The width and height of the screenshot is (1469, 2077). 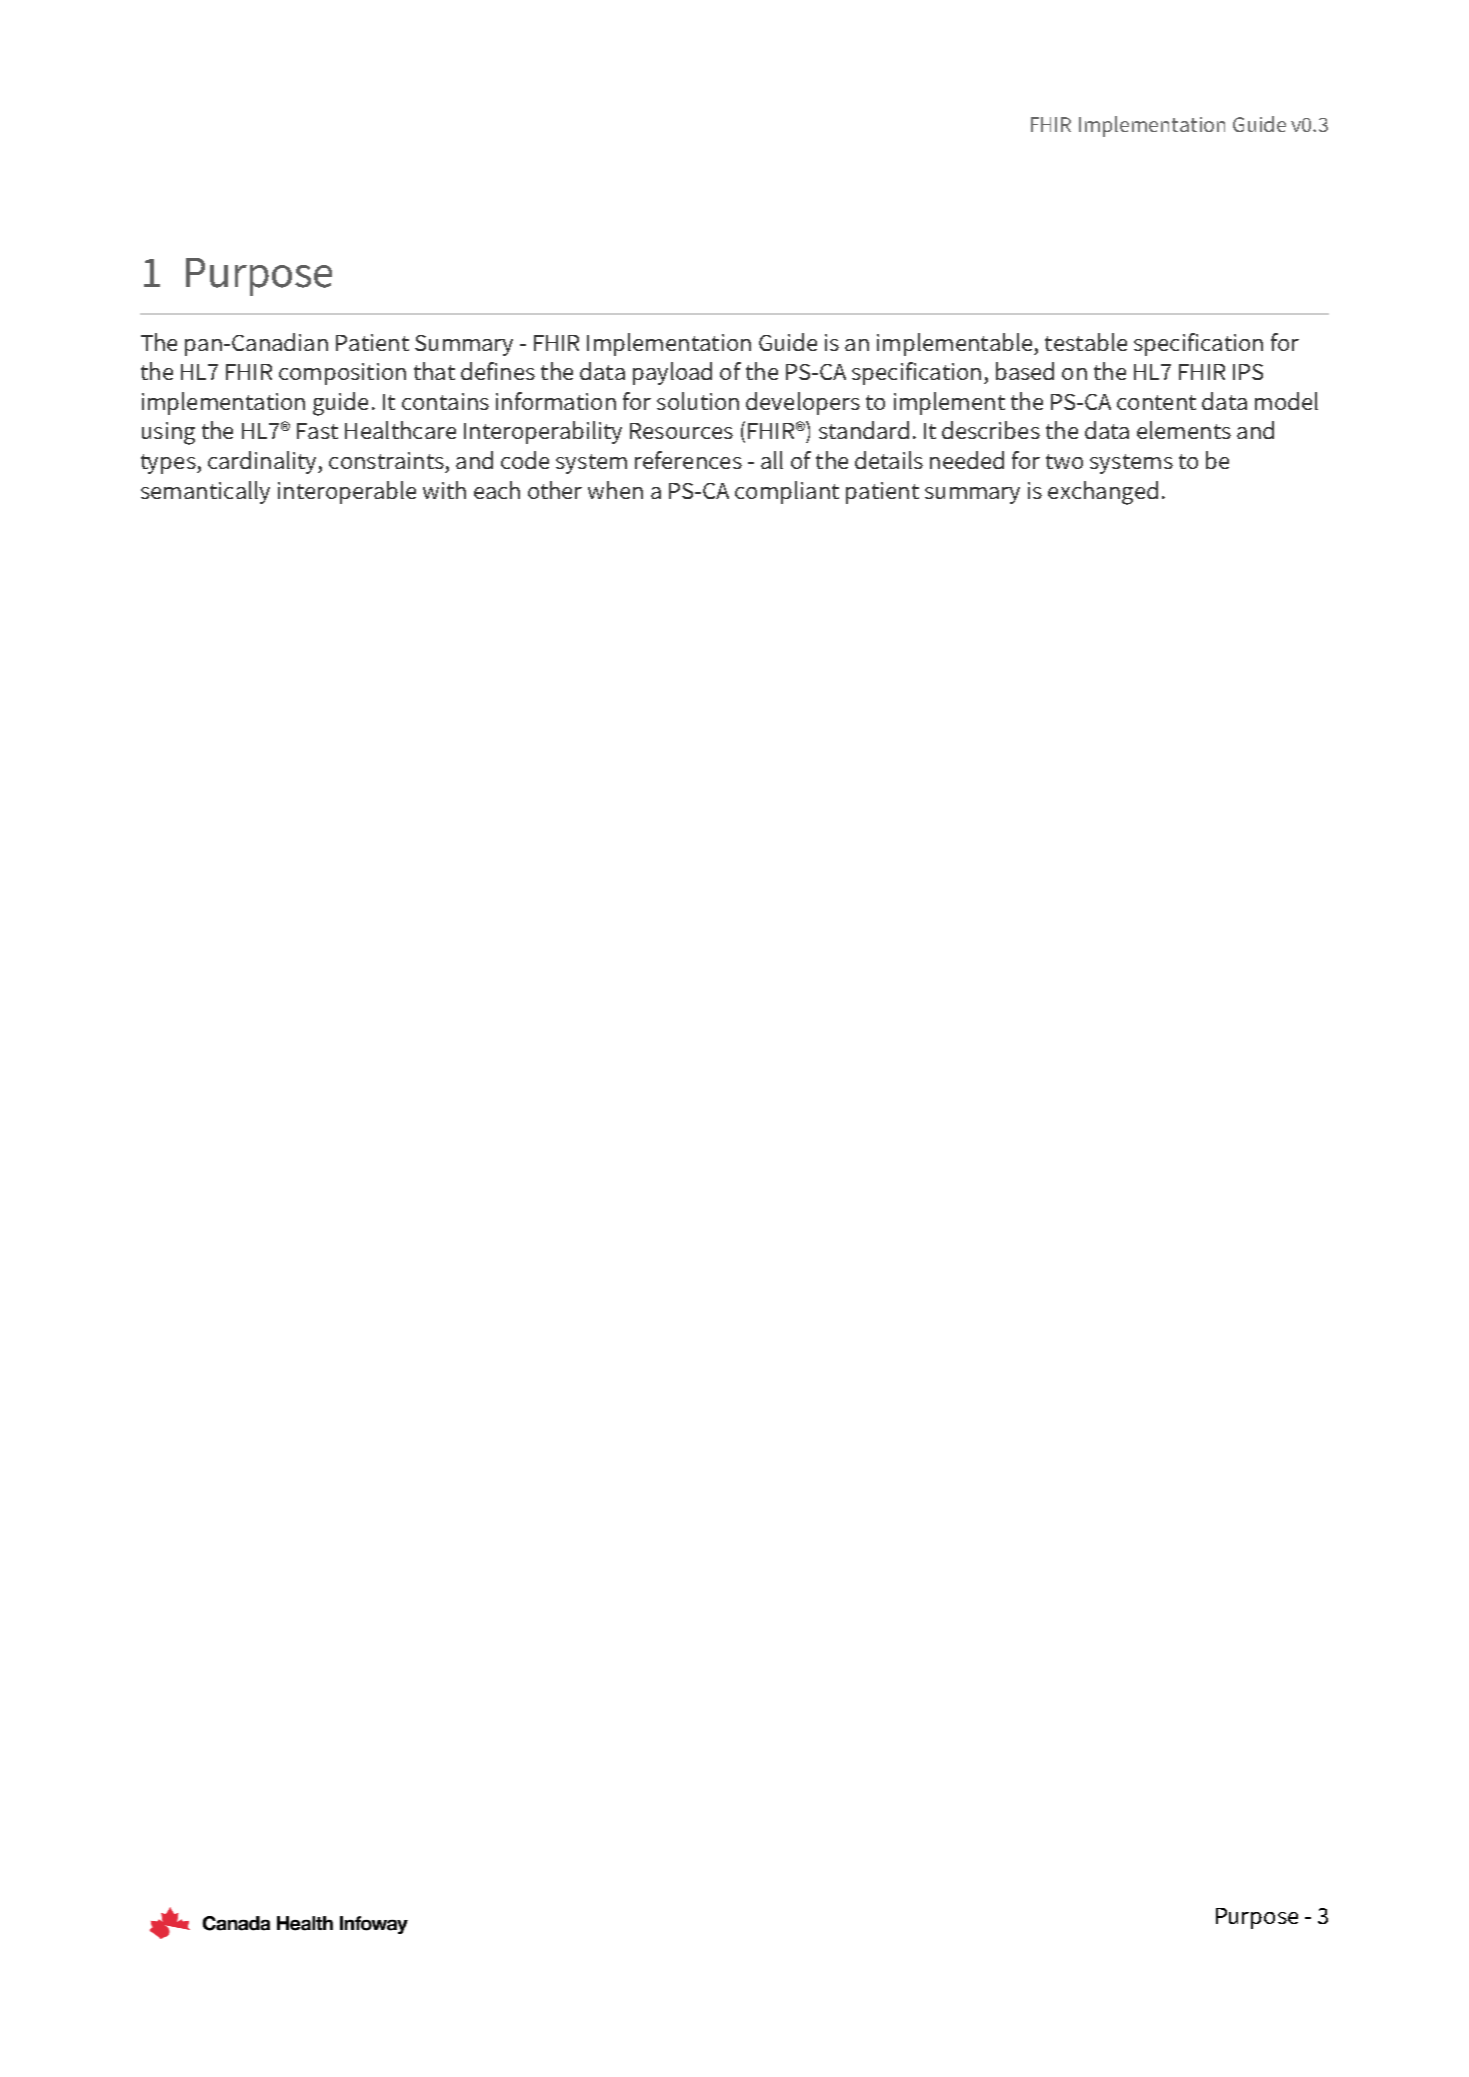 What do you see at coordinates (1086, 342) in the screenshot?
I see `testable` at bounding box center [1086, 342].
